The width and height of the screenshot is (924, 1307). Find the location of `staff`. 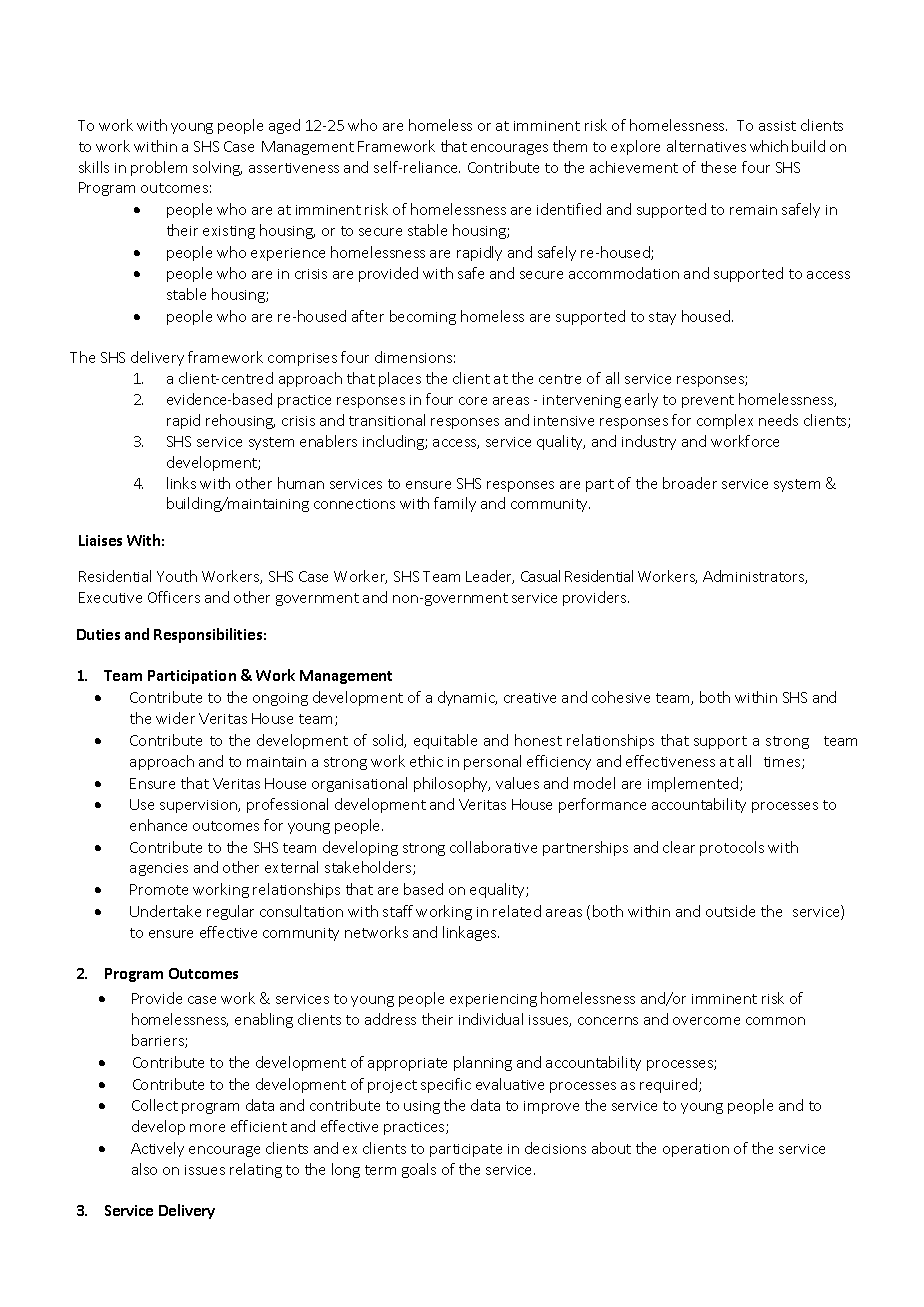

staff is located at coordinates (398, 911).
